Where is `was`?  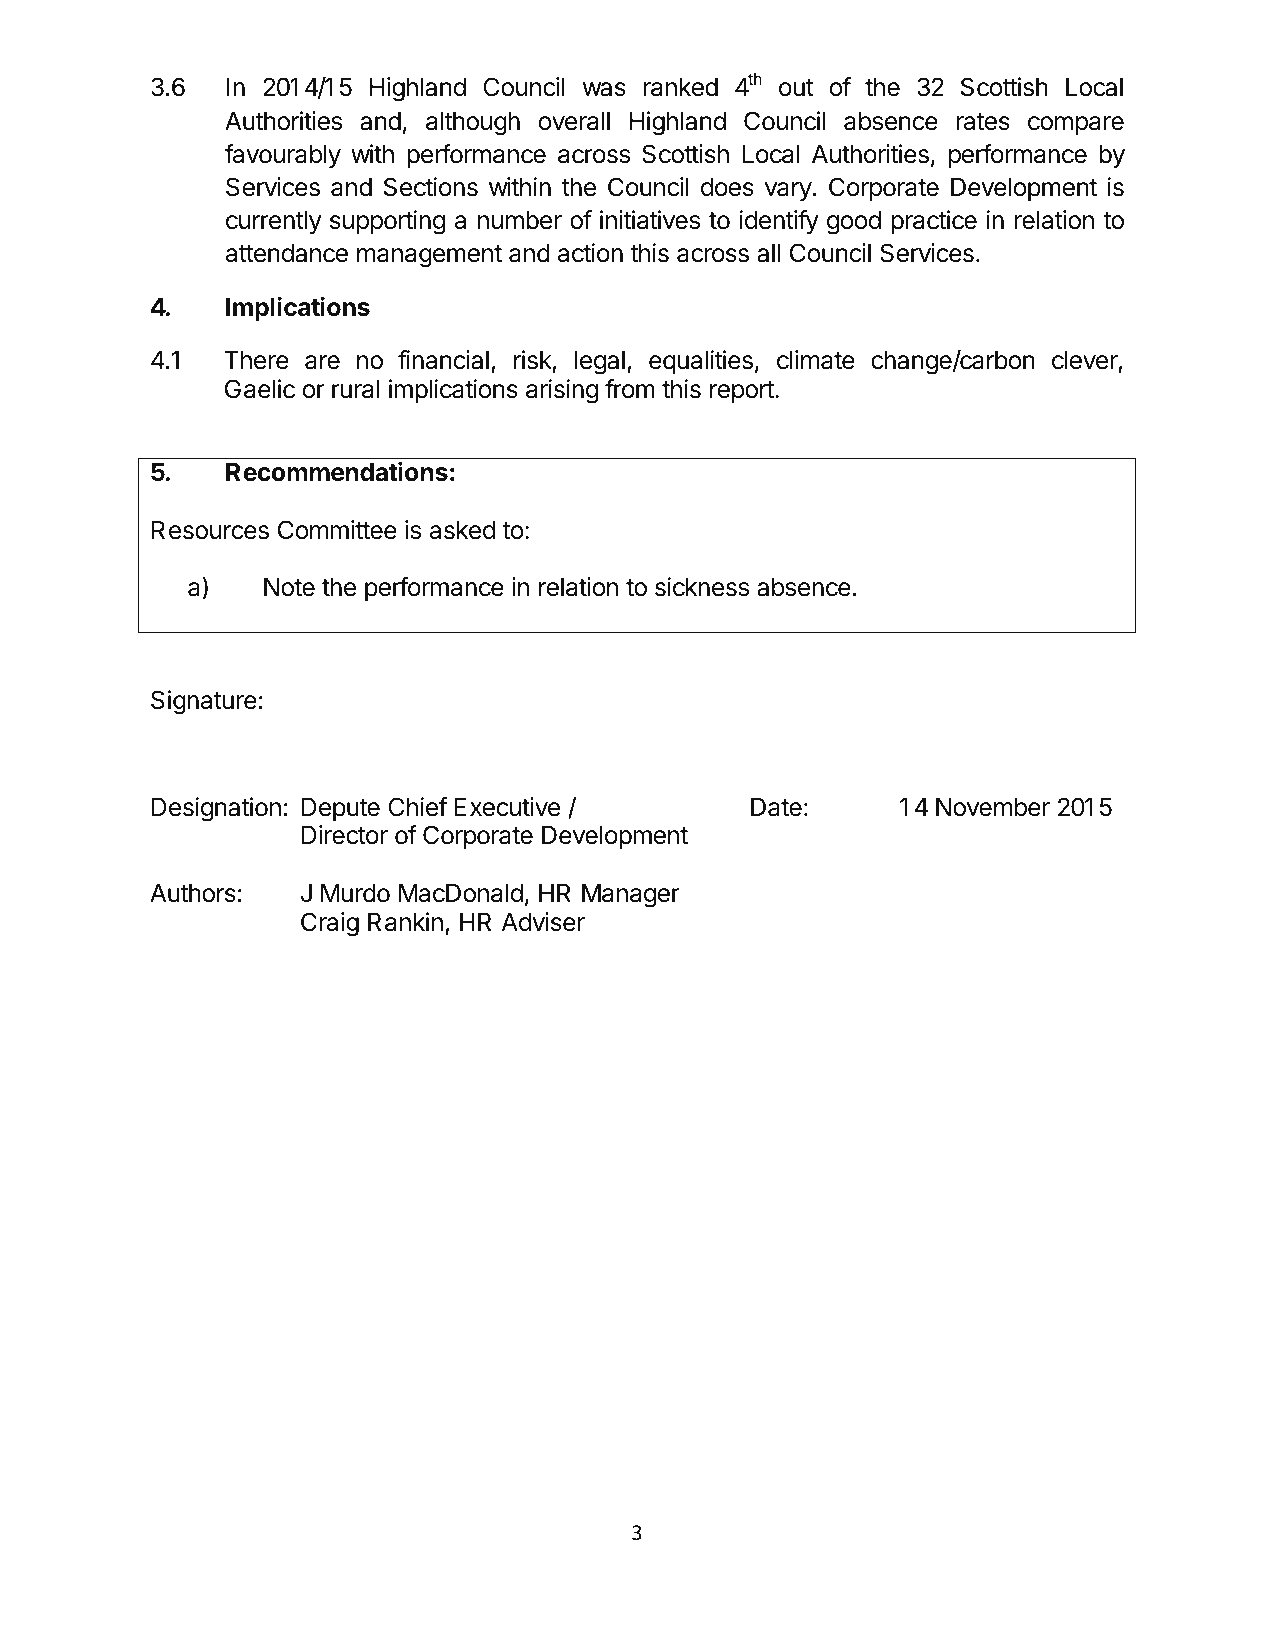
was is located at coordinates (604, 89).
